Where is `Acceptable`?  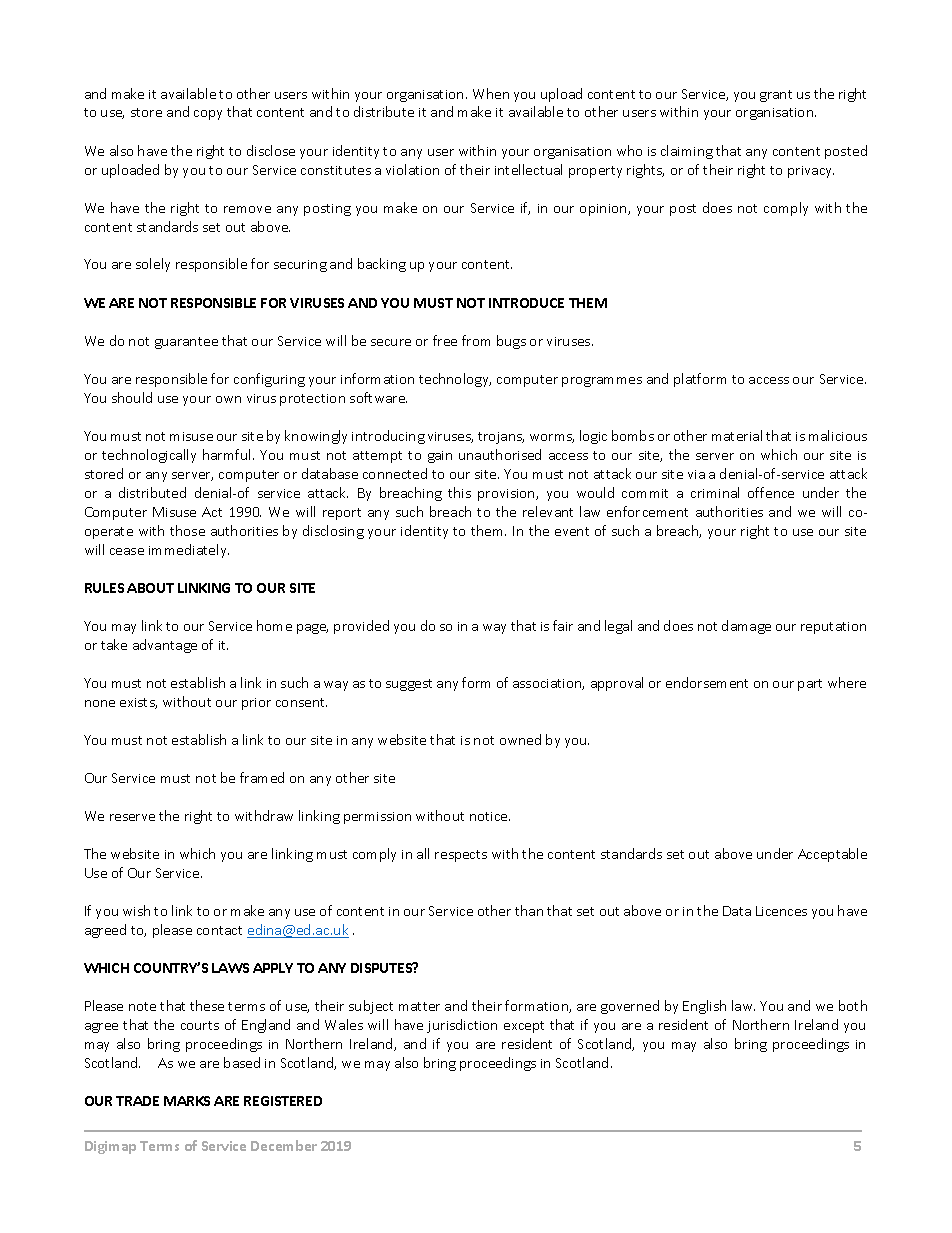
Acceptable is located at coordinates (832, 855).
